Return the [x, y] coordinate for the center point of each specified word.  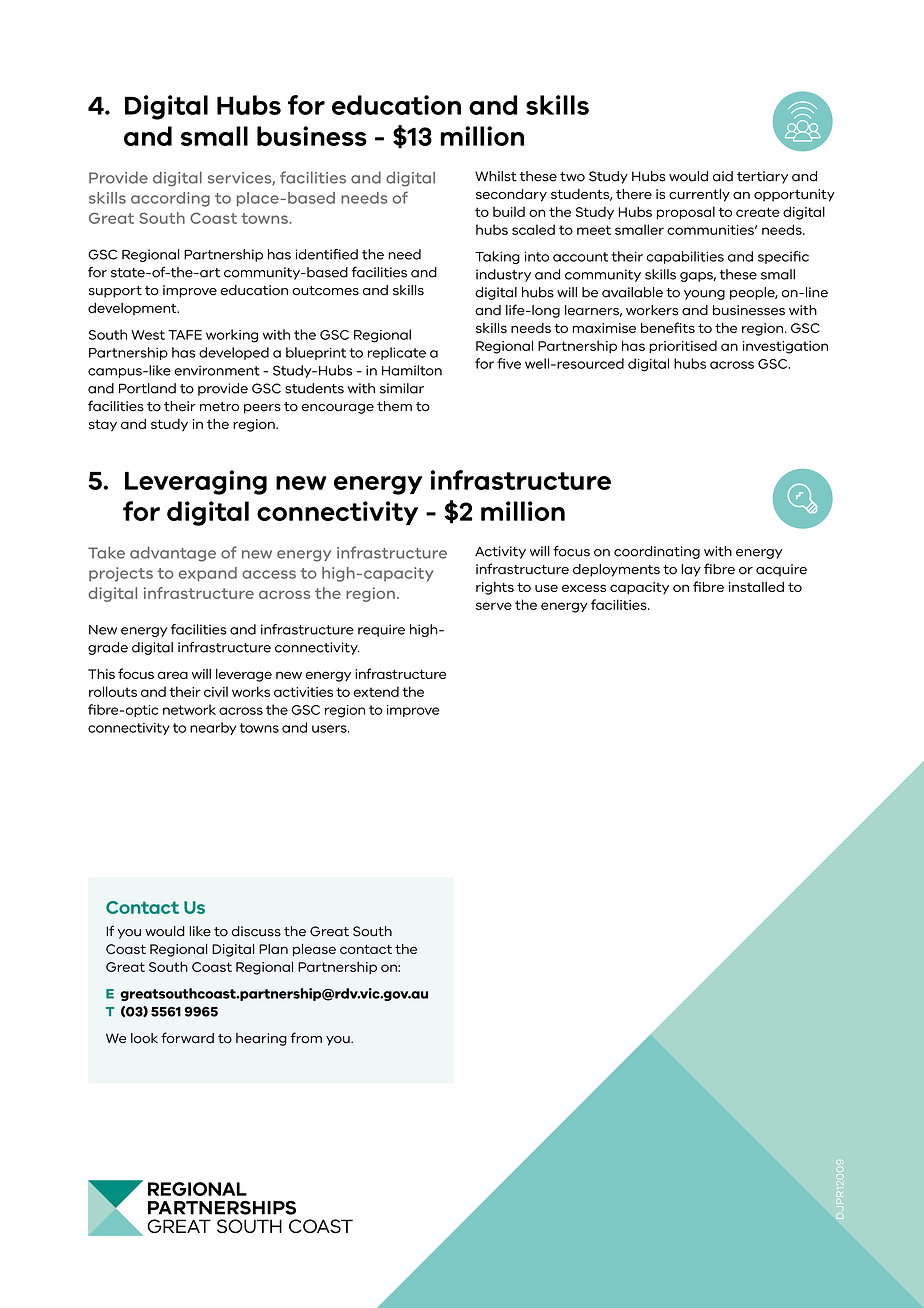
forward [187, 1038]
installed [756, 587]
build [509, 212]
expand [208, 574]
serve [494, 606]
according [170, 199]
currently [699, 195]
